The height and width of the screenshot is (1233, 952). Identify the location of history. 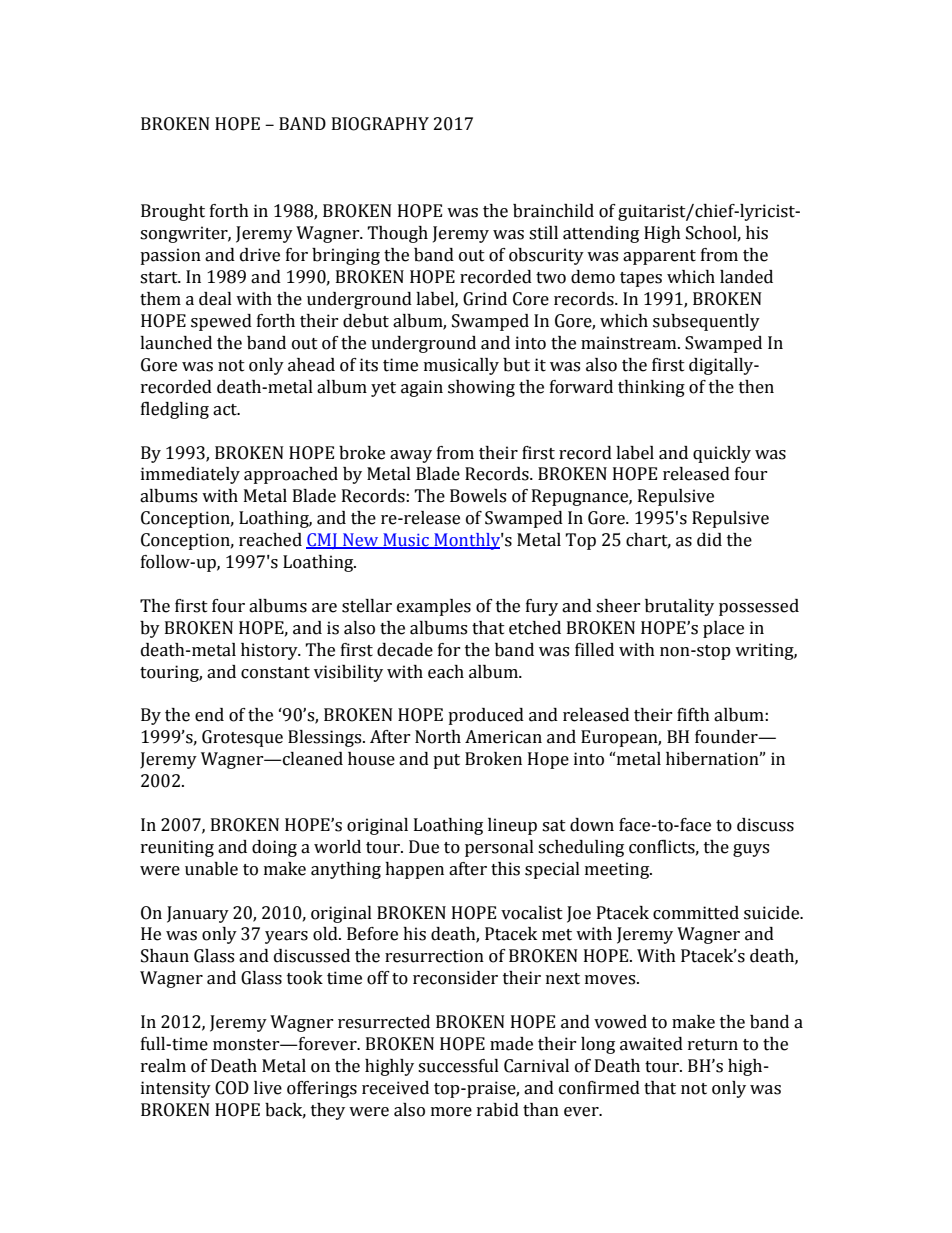
(270, 651).
